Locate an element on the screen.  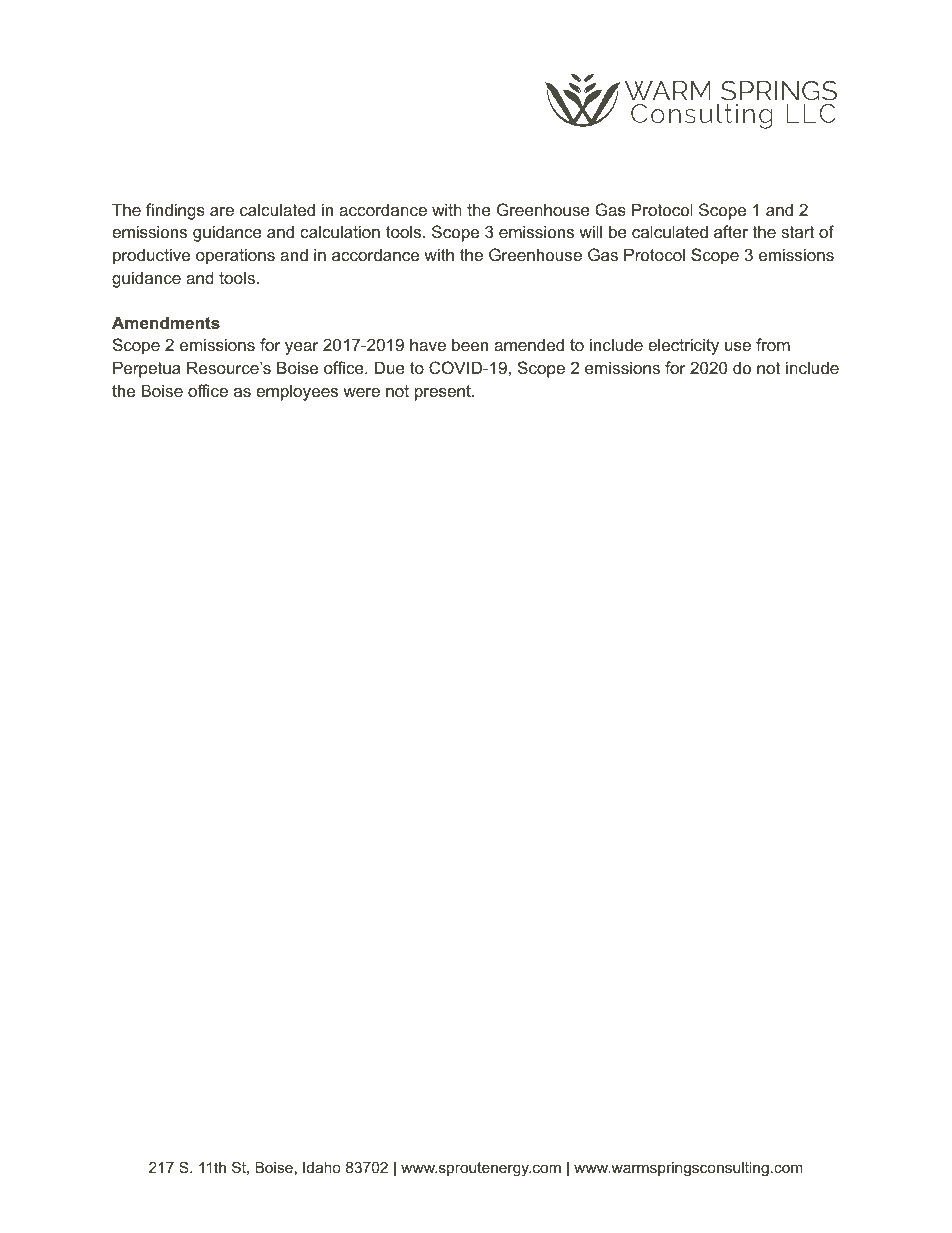
Due is located at coordinates (390, 367).
